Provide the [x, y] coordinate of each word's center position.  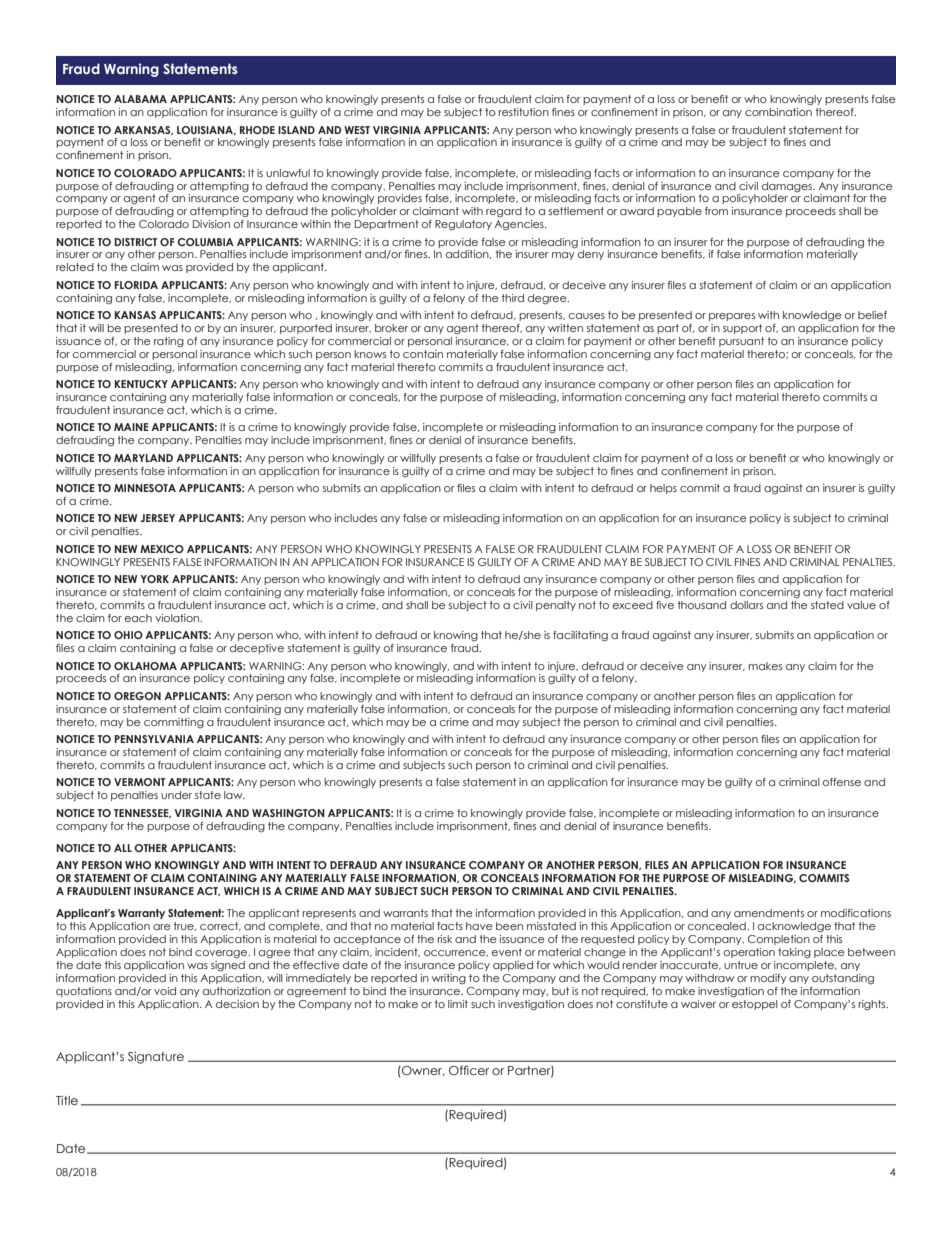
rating [169, 342]
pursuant [741, 342]
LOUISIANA [206, 130]
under [176, 795]
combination [778, 112]
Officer [469, 1070]
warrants [405, 913]
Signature [156, 1058]
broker [391, 328]
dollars [746, 605]
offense [842, 782]
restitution [523, 112]
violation [178, 618]
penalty [556, 606]
